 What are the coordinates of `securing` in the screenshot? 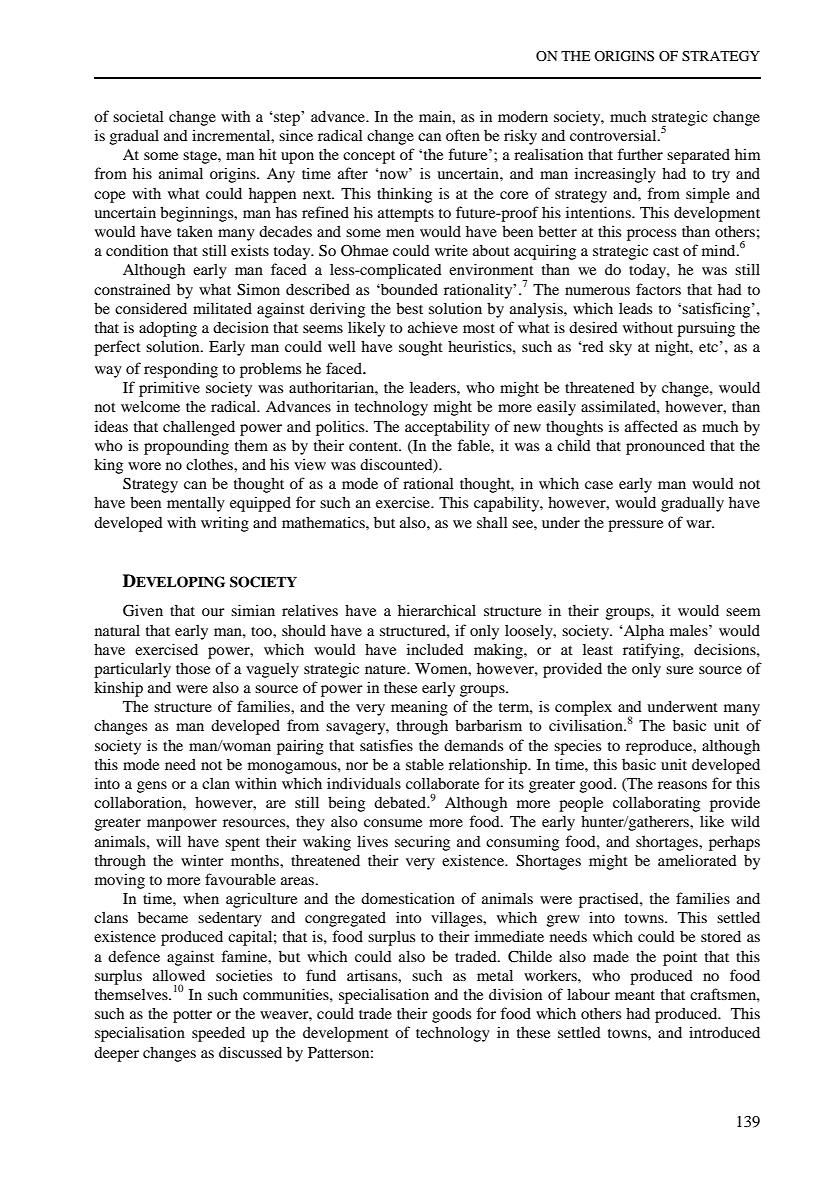 It's located at (422, 843).
